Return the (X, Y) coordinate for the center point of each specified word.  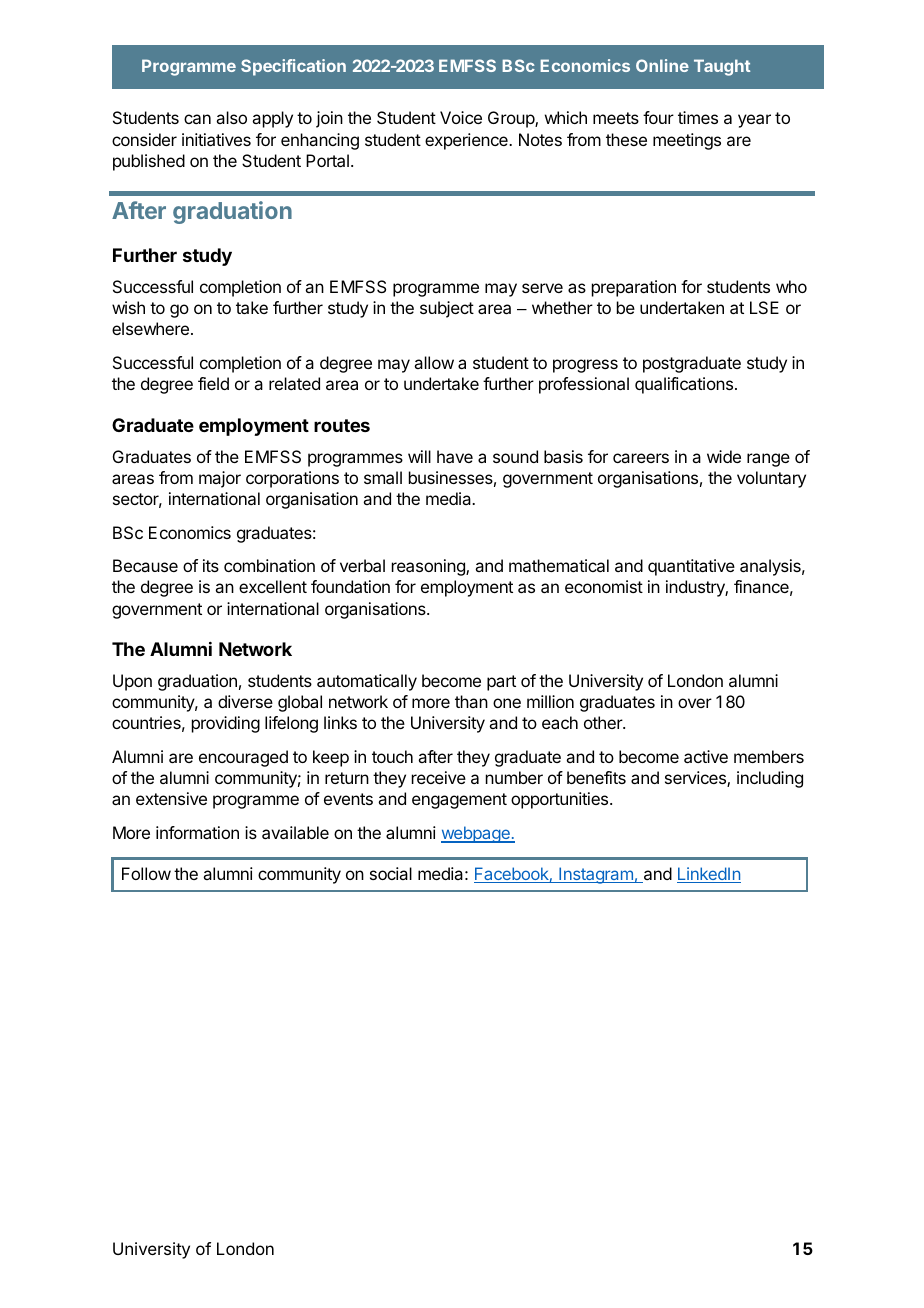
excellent (273, 586)
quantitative (691, 567)
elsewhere (150, 328)
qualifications (684, 385)
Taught (722, 67)
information (197, 832)
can (197, 119)
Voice (461, 117)
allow (434, 362)
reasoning (429, 567)
